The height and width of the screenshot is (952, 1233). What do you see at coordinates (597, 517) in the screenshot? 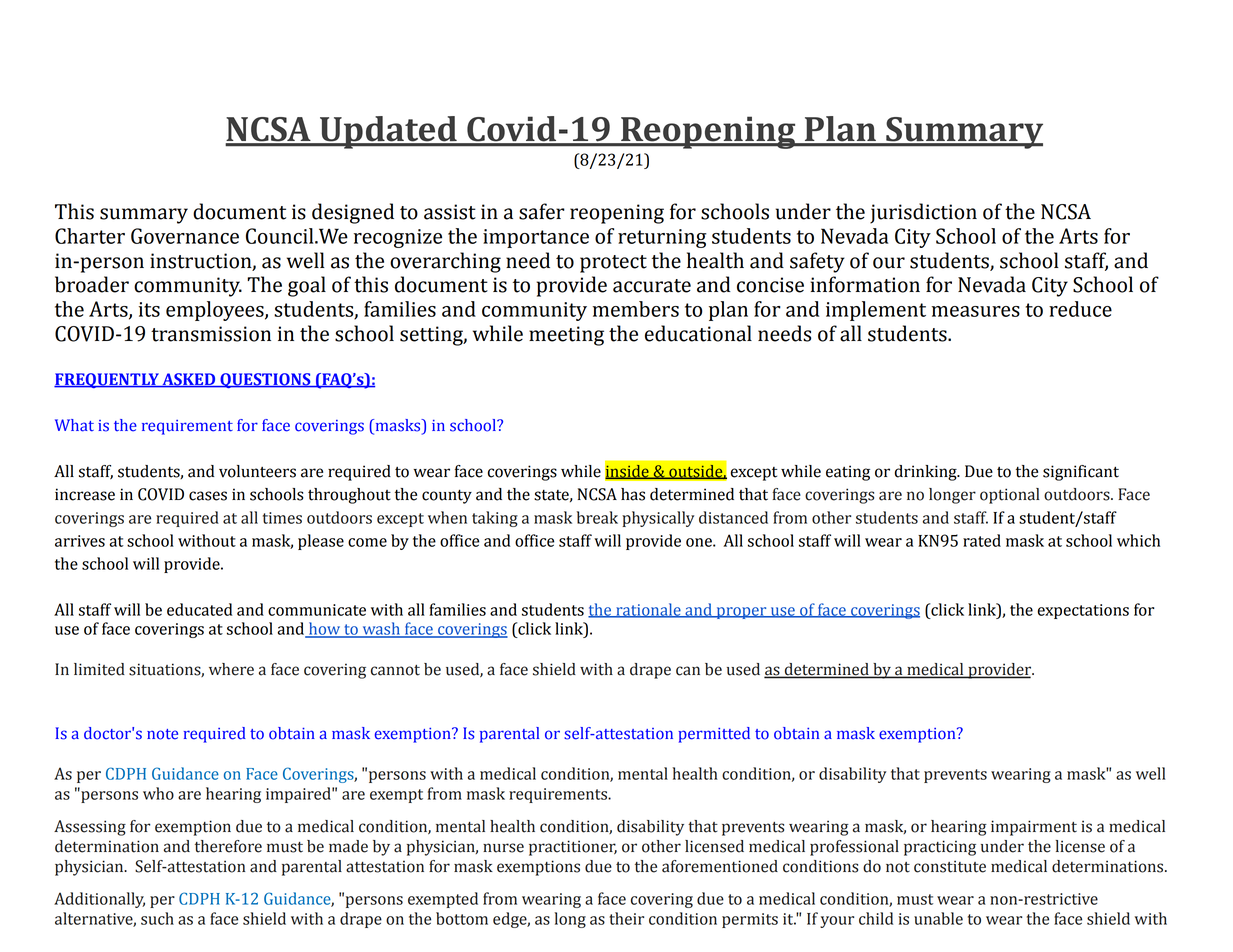
I see `break` at bounding box center [597, 517].
